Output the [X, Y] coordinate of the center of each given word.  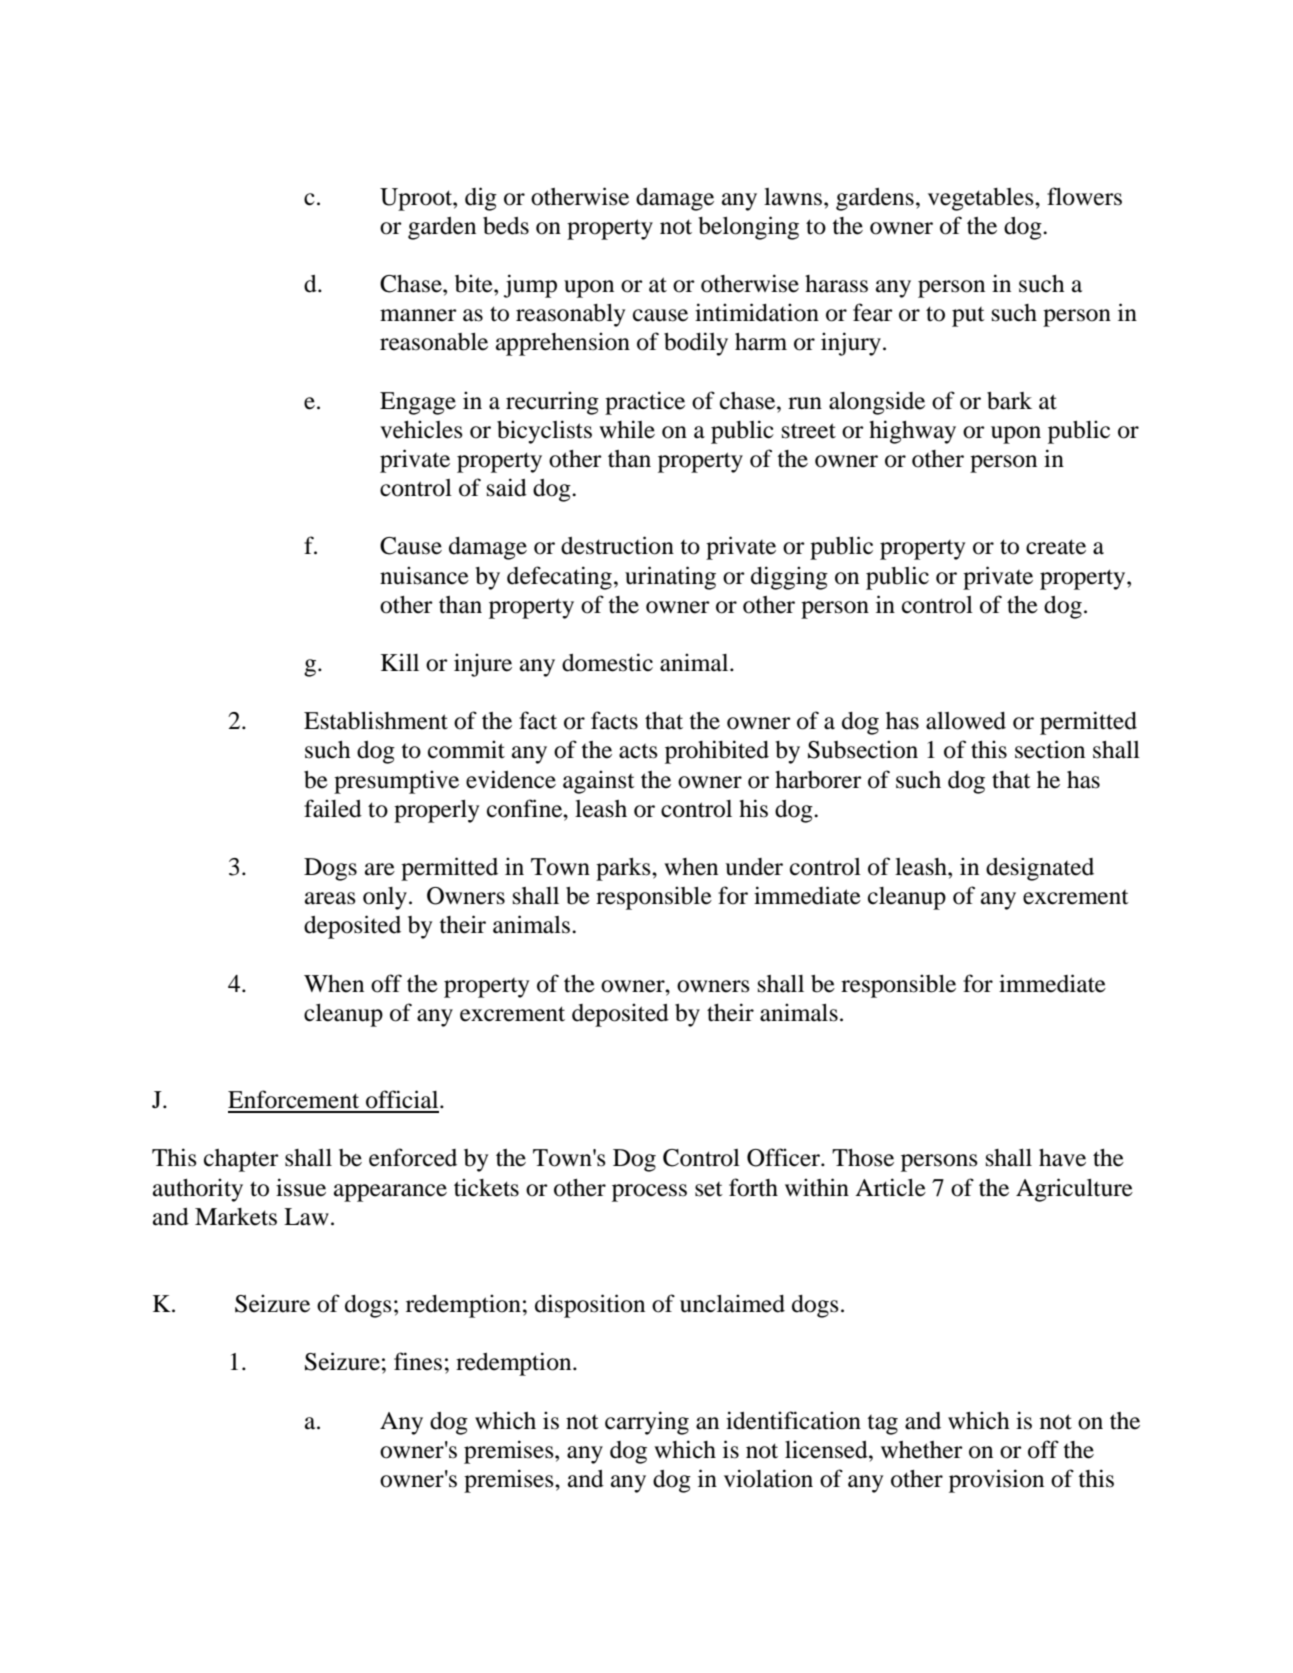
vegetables [982, 199]
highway [912, 432]
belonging [748, 228]
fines [418, 1361]
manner [418, 315]
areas [330, 898]
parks [624, 869]
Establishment [376, 720]
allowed [966, 721]
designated [1040, 869]
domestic [607, 662]
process [649, 1193]
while [627, 429]
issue [301, 1187]
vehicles [421, 429]
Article [890, 1187]
